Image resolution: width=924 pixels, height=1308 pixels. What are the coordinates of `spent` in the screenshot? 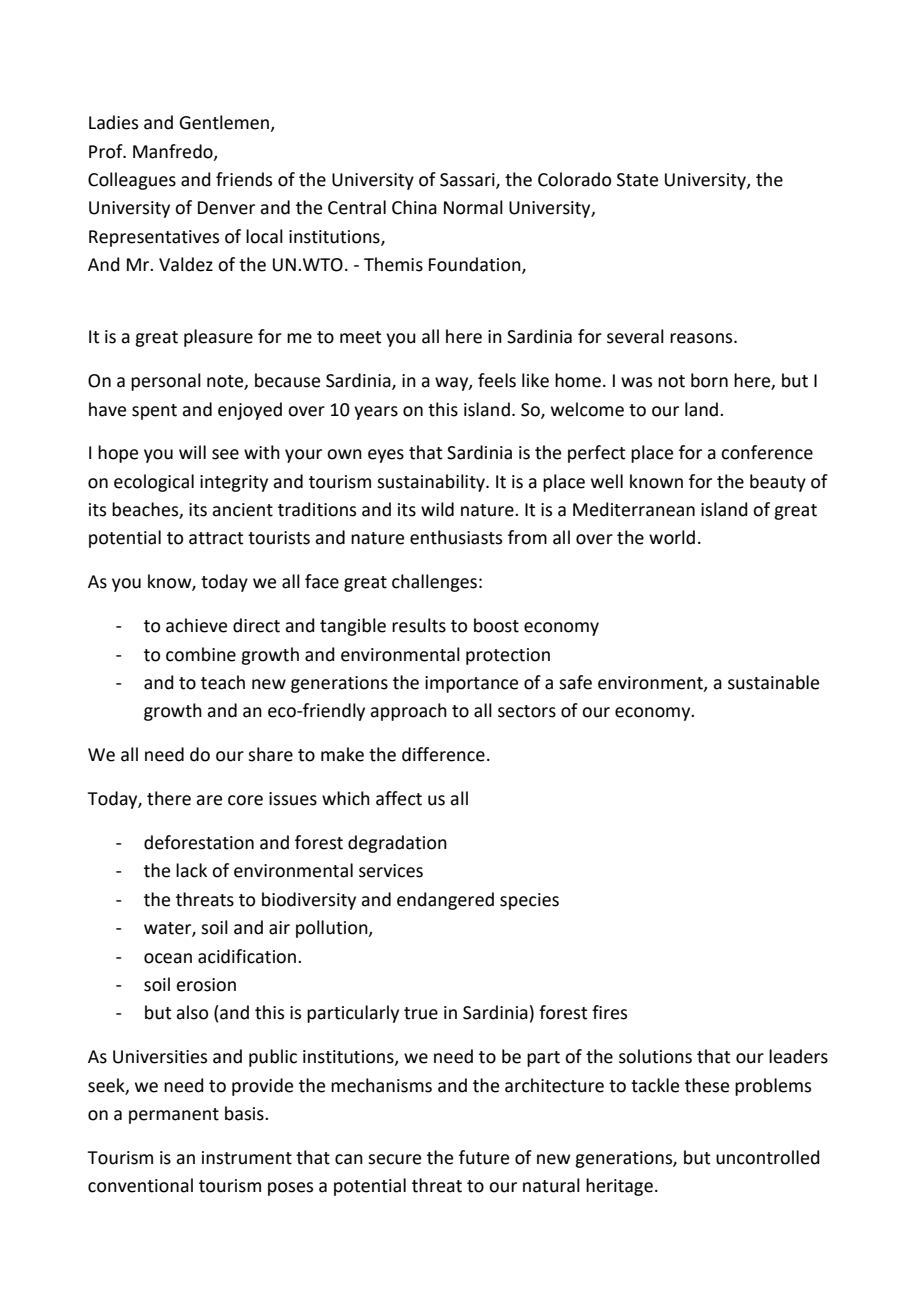 It's located at (154, 412).
